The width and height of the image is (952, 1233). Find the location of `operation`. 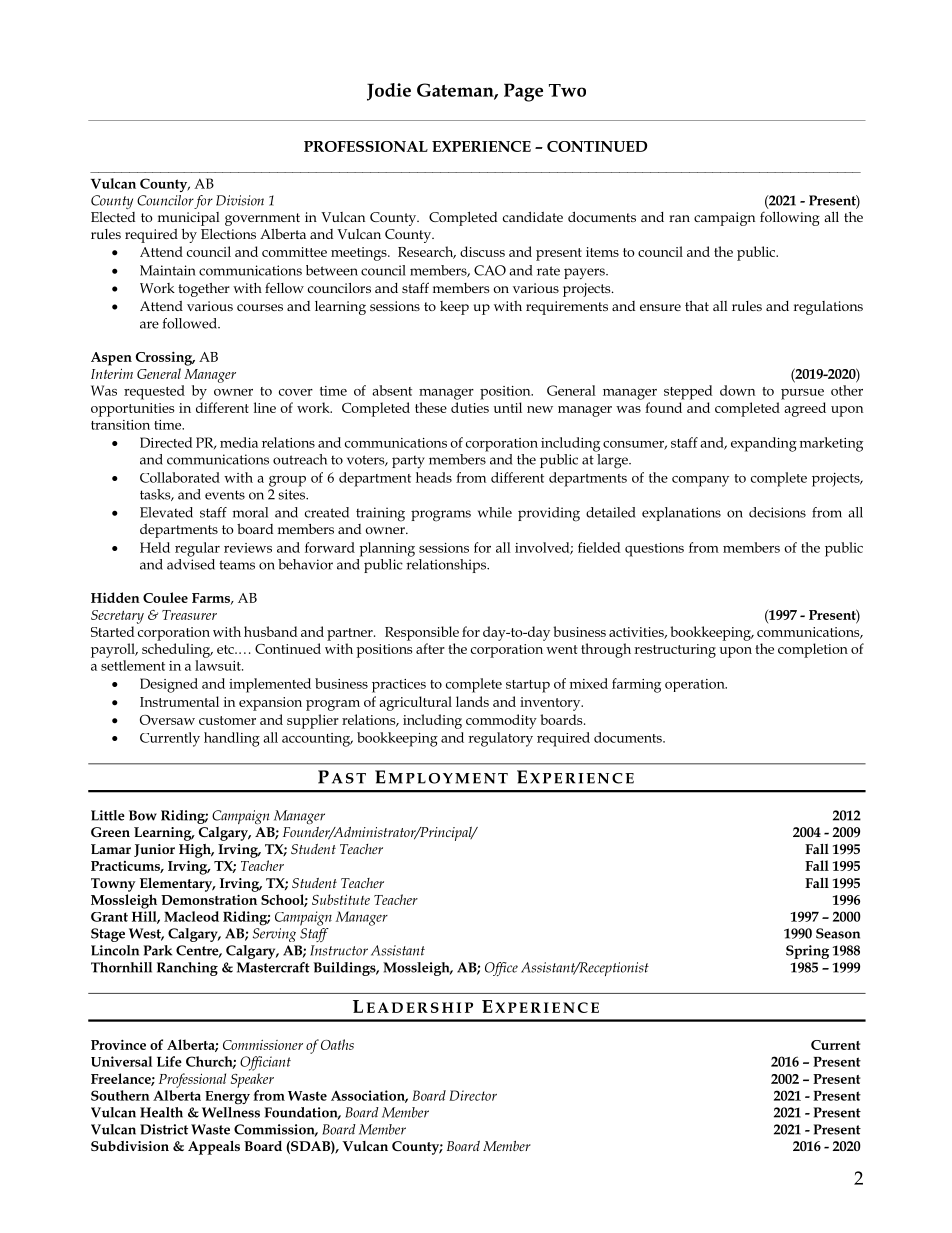

operation is located at coordinates (696, 685).
